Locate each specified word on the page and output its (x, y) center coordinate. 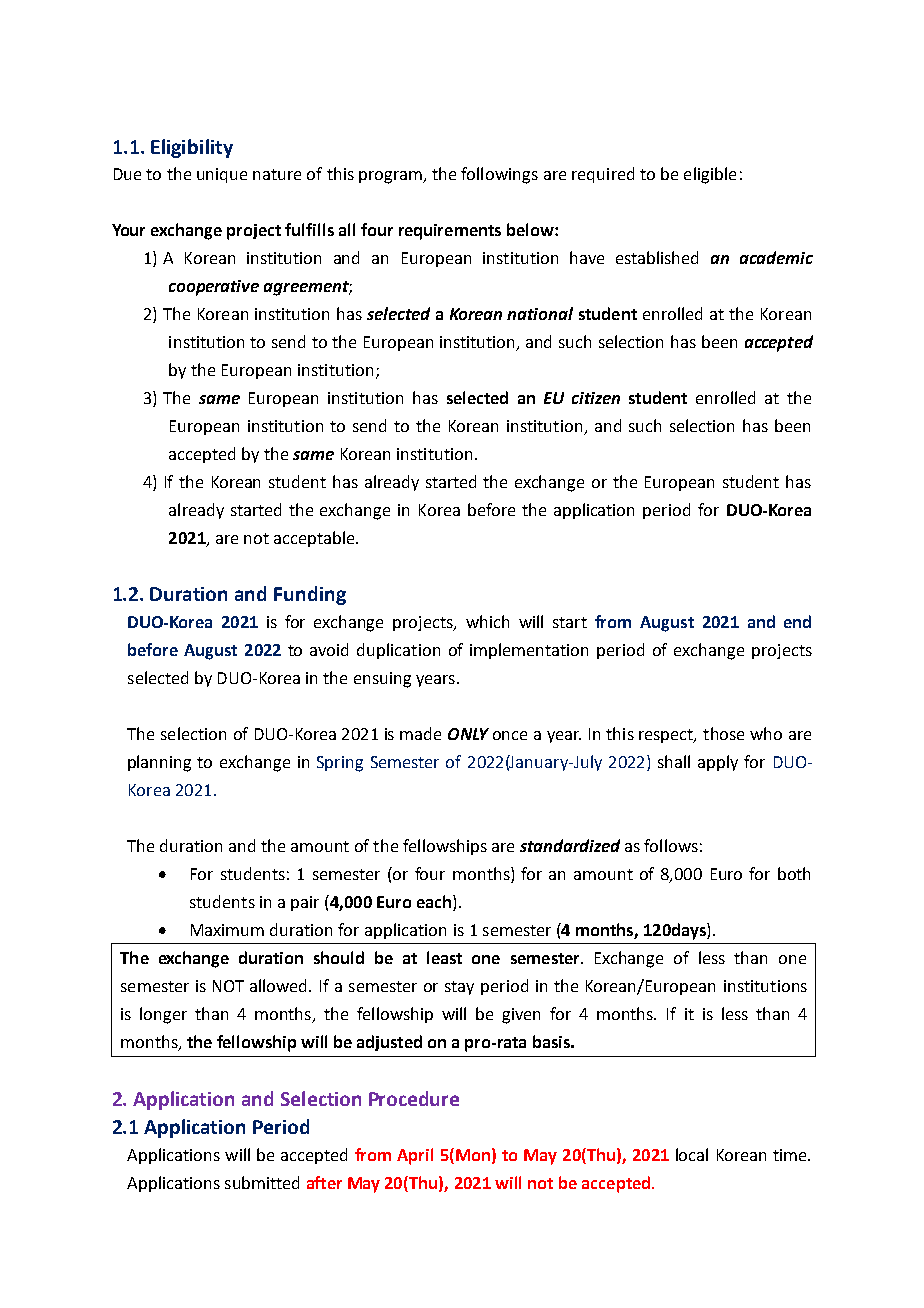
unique (222, 175)
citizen (596, 398)
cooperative (214, 288)
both (794, 873)
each (434, 901)
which (487, 621)
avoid (329, 649)
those (723, 733)
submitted (262, 1182)
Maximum (227, 930)
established (657, 257)
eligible (710, 175)
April (415, 1156)
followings (499, 175)
